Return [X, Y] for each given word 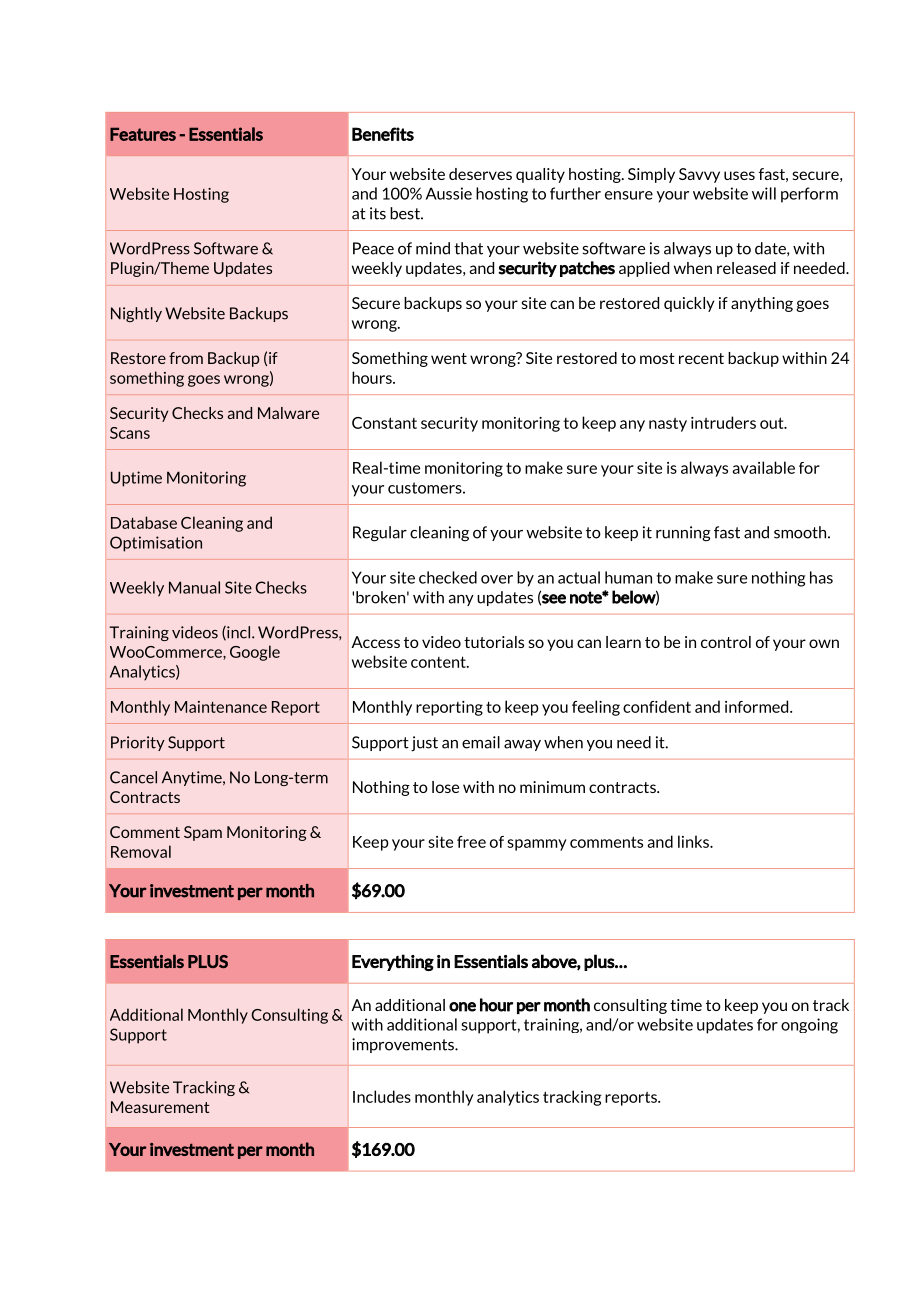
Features [143, 134]
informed [758, 706]
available [763, 467]
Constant [384, 423]
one [462, 1007]
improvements [404, 1045]
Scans [130, 433]
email [481, 742]
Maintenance [221, 707]
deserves [480, 174]
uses [739, 175]
